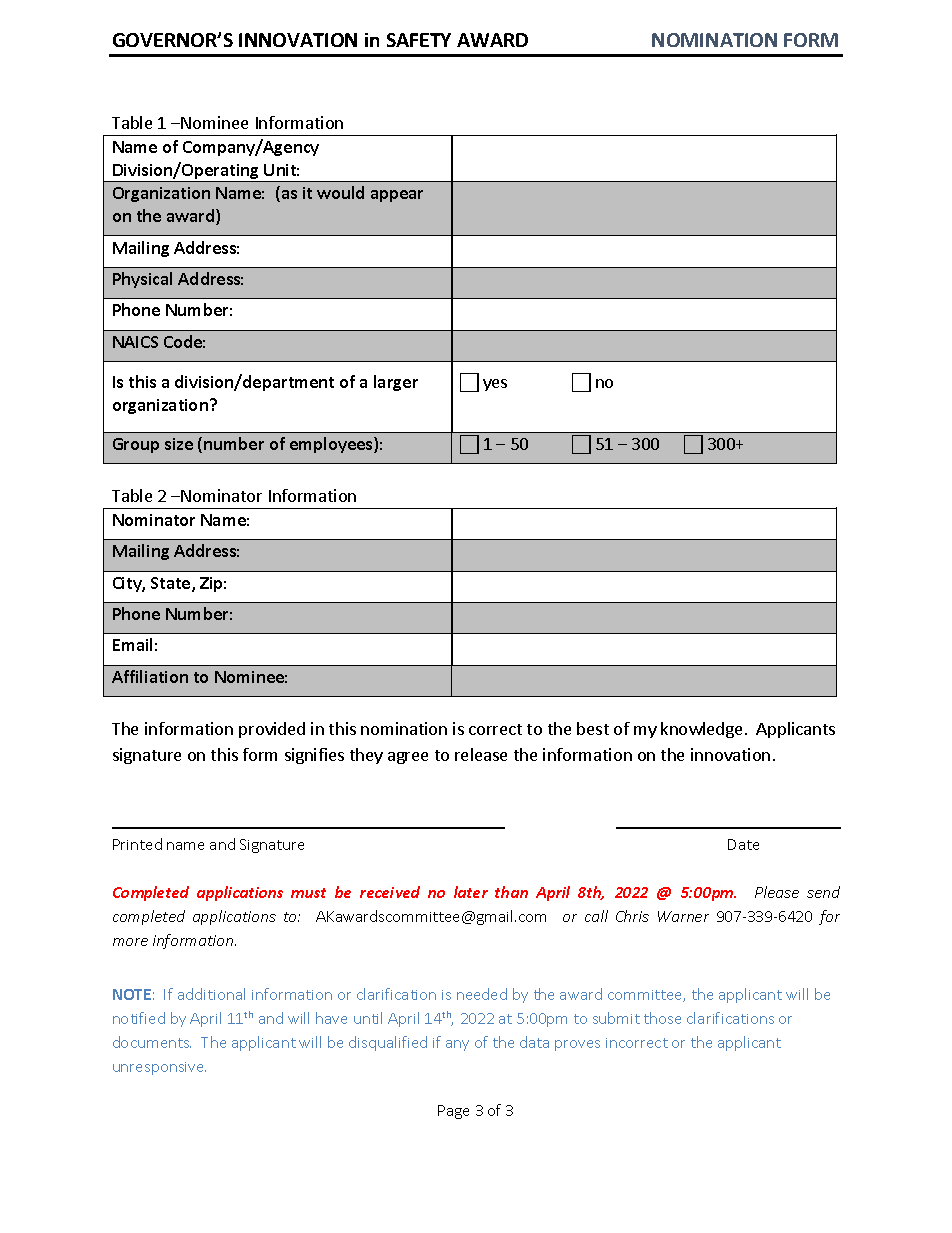  Describe the element at coordinates (142, 280) in the screenshot. I see `Physical` at that location.
